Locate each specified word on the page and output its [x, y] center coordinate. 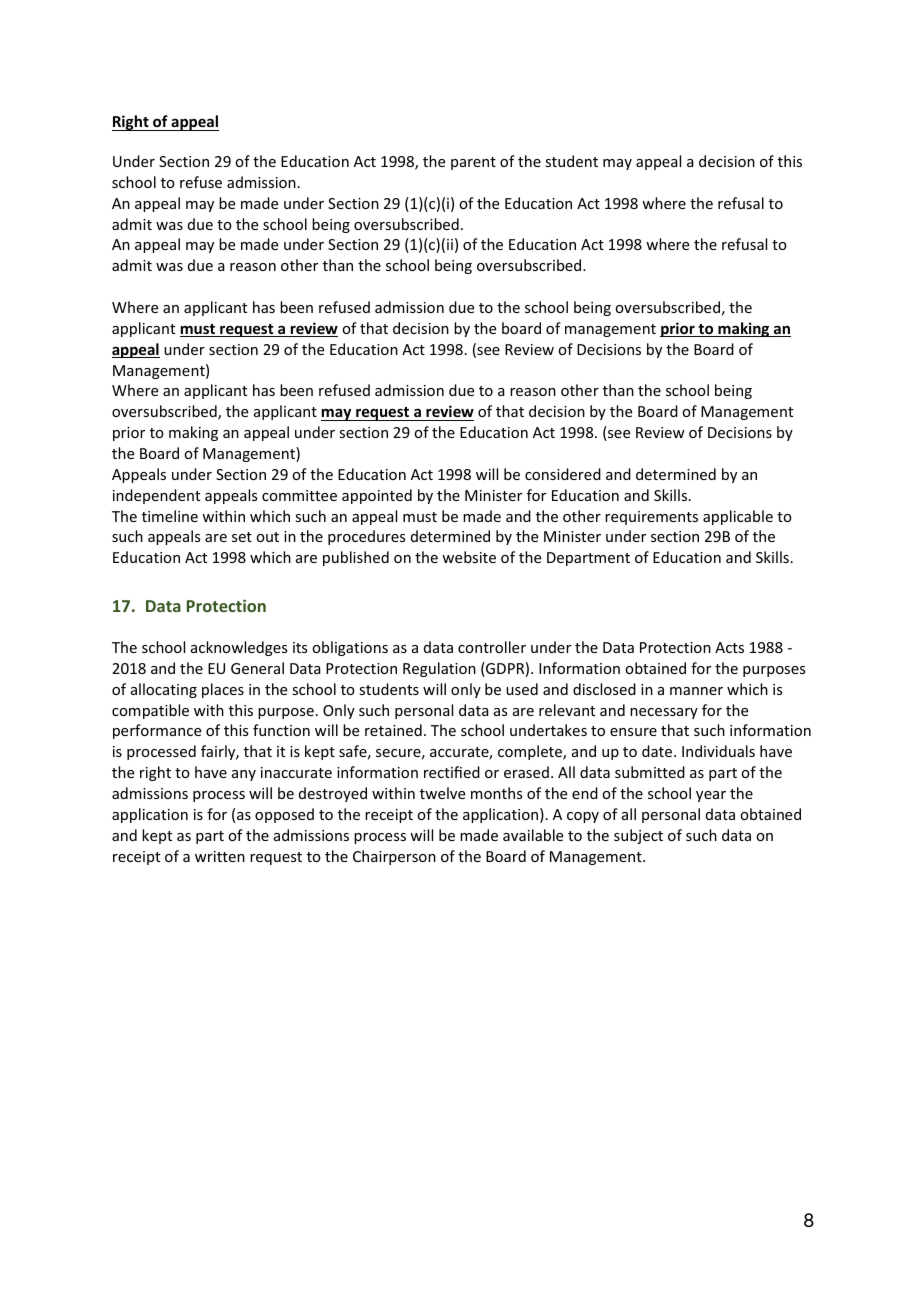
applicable [738, 517]
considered [563, 474]
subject [638, 836]
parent [473, 163]
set [242, 537]
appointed [377, 496]
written [220, 856]
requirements [651, 518]
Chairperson [394, 857]
